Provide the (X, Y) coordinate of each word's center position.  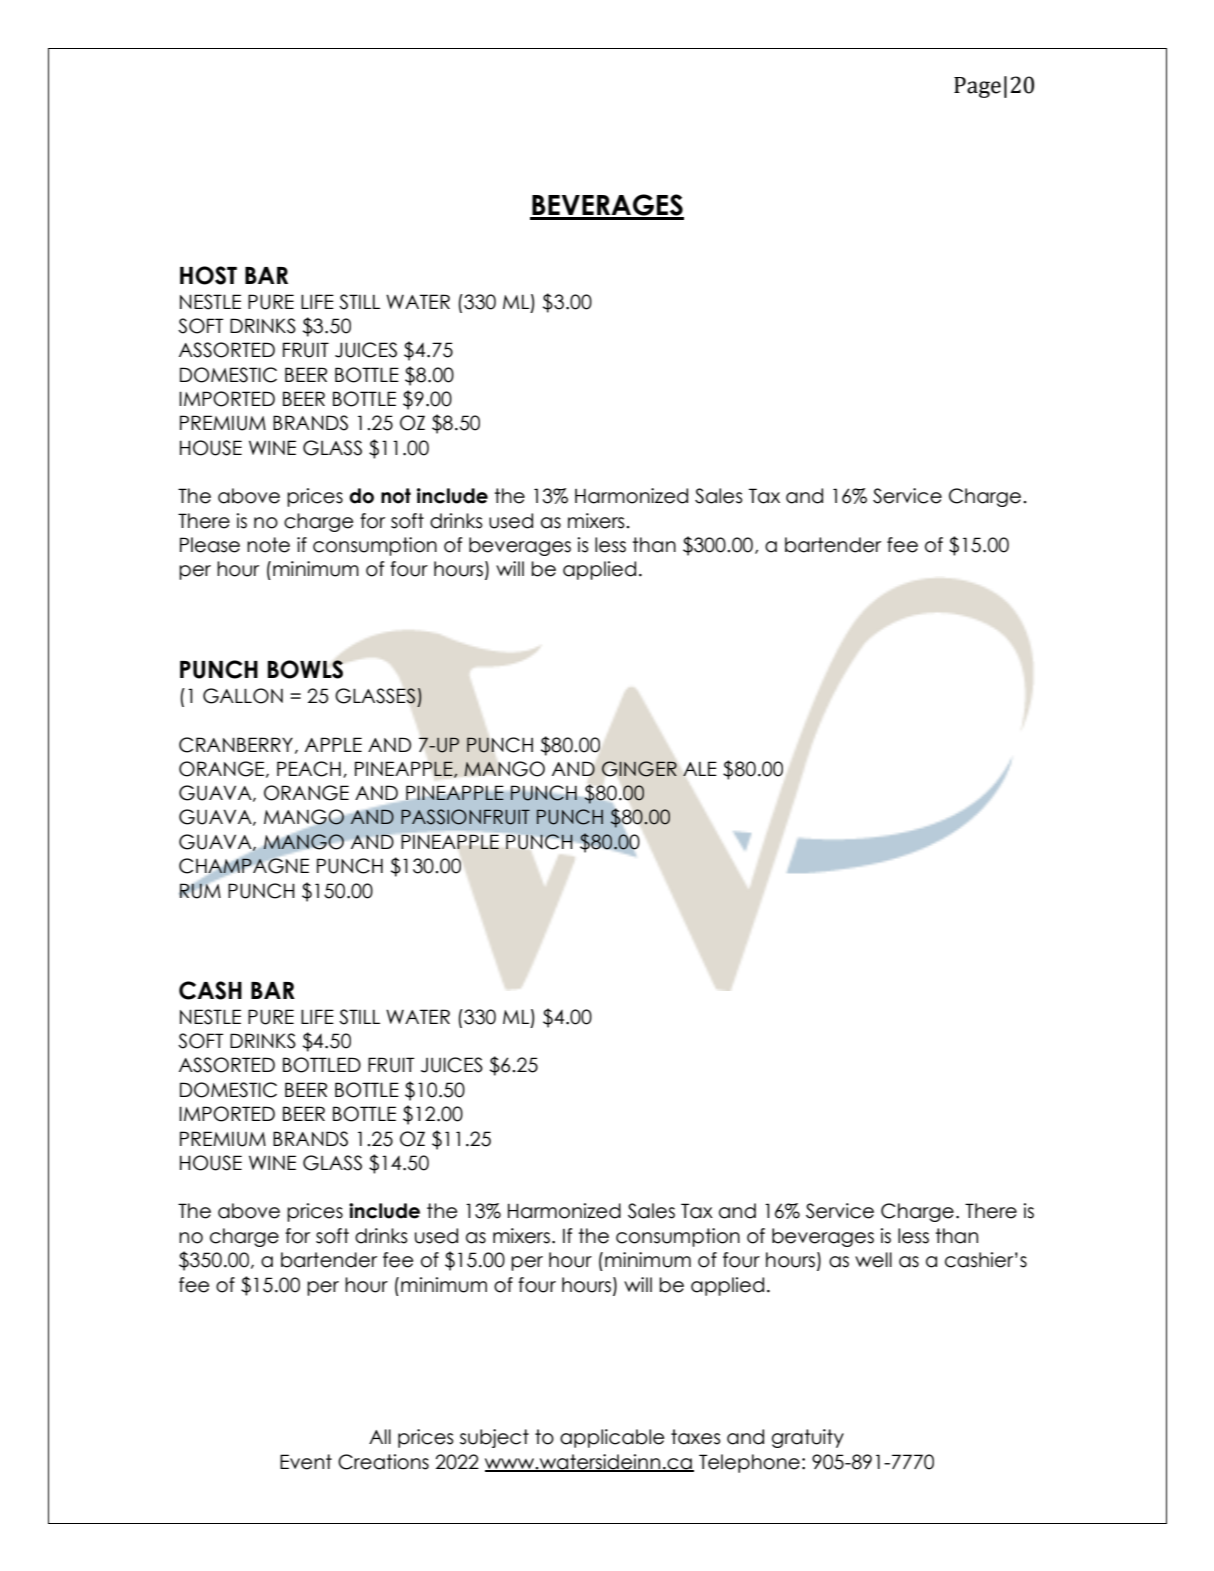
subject (494, 1438)
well (873, 1260)
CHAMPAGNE (244, 866)
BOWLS (305, 669)
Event (306, 1462)
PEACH (309, 769)
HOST (208, 275)
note (268, 545)
